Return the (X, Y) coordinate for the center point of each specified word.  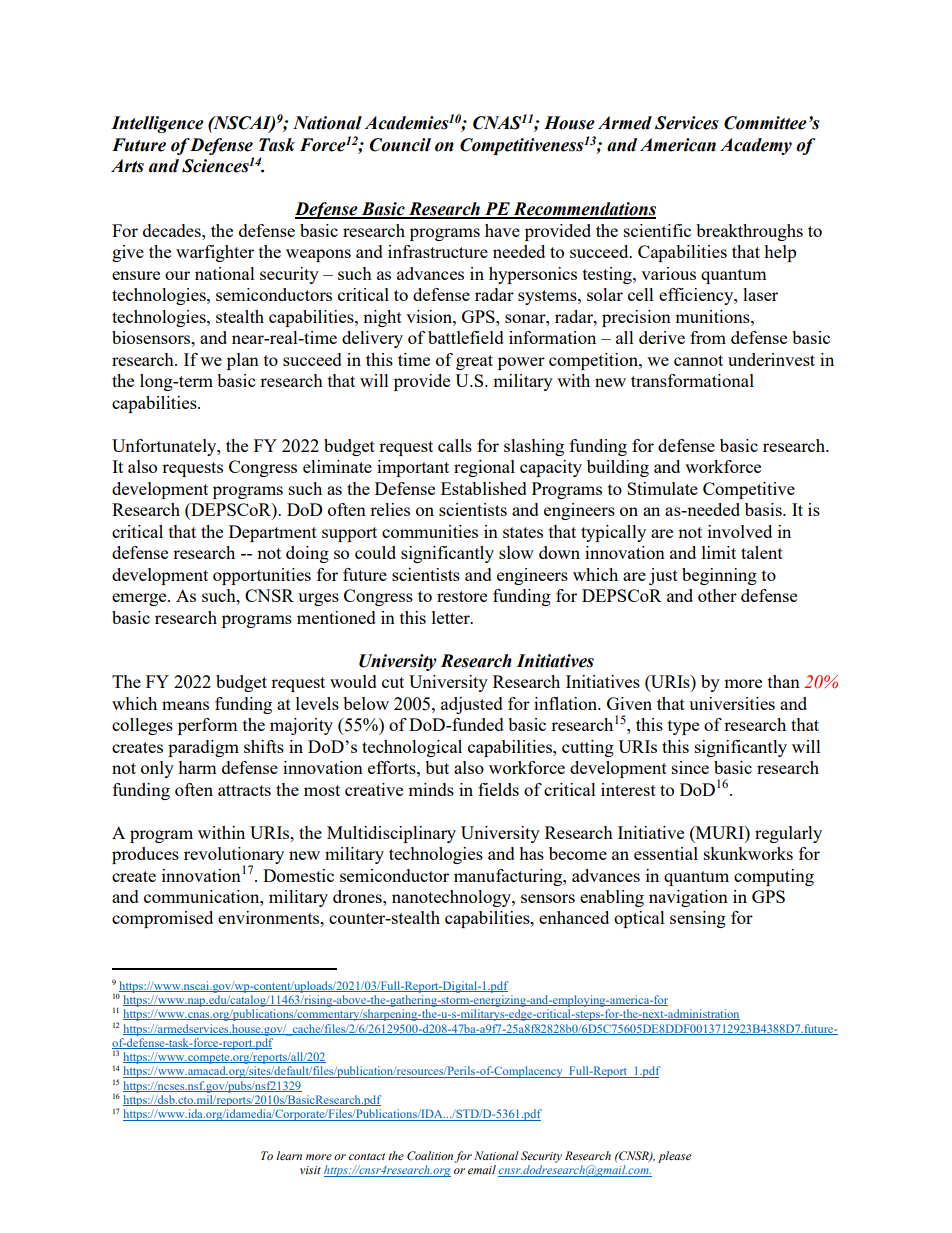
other (717, 595)
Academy (756, 146)
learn (289, 1155)
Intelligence (157, 124)
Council (400, 145)
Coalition (430, 1155)
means (185, 705)
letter (452, 617)
